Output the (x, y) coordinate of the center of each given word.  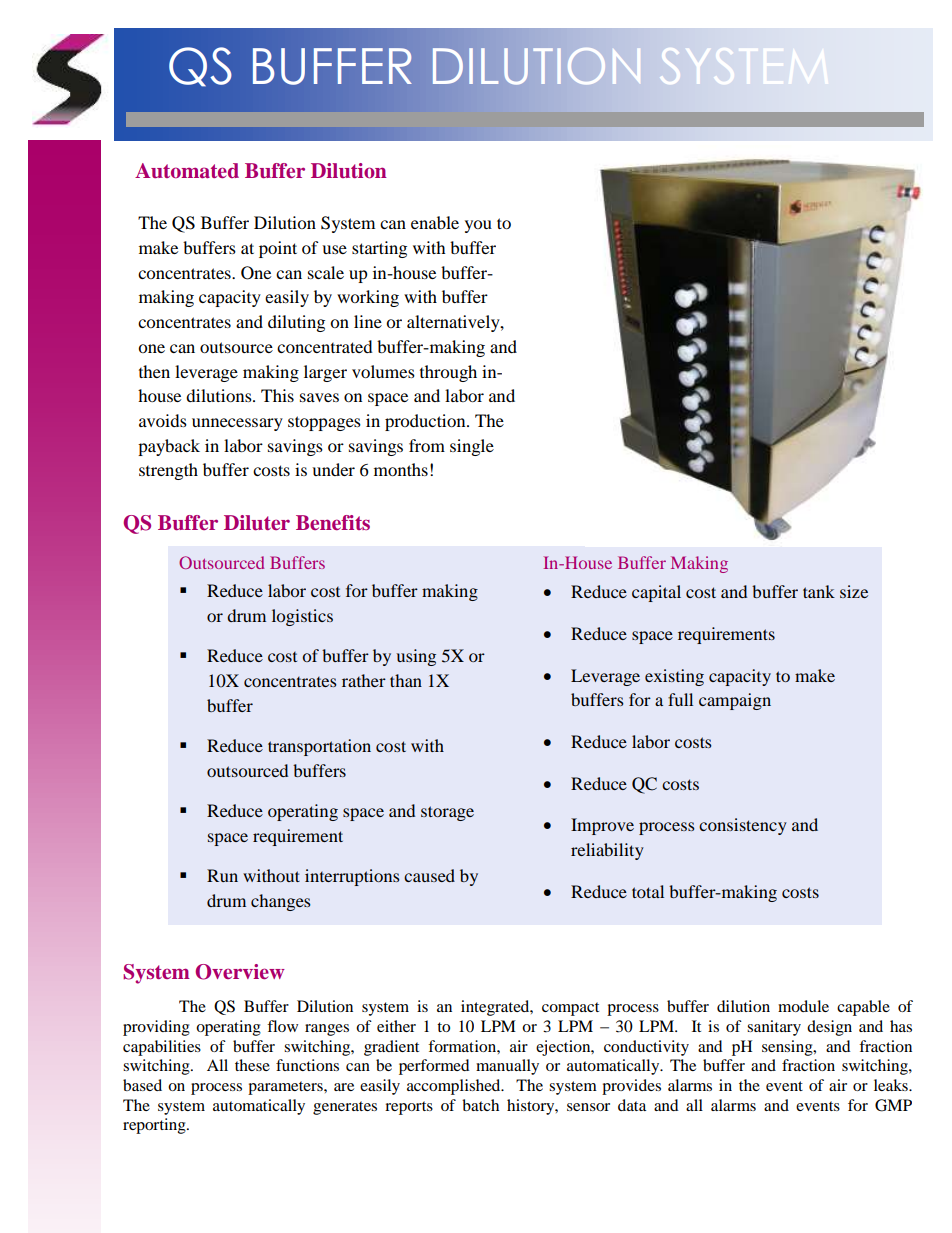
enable (435, 222)
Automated (187, 170)
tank (819, 591)
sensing (788, 1048)
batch (480, 1105)
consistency (743, 826)
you (478, 226)
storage (447, 813)
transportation (319, 747)
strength (168, 471)
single (472, 447)
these (252, 1065)
